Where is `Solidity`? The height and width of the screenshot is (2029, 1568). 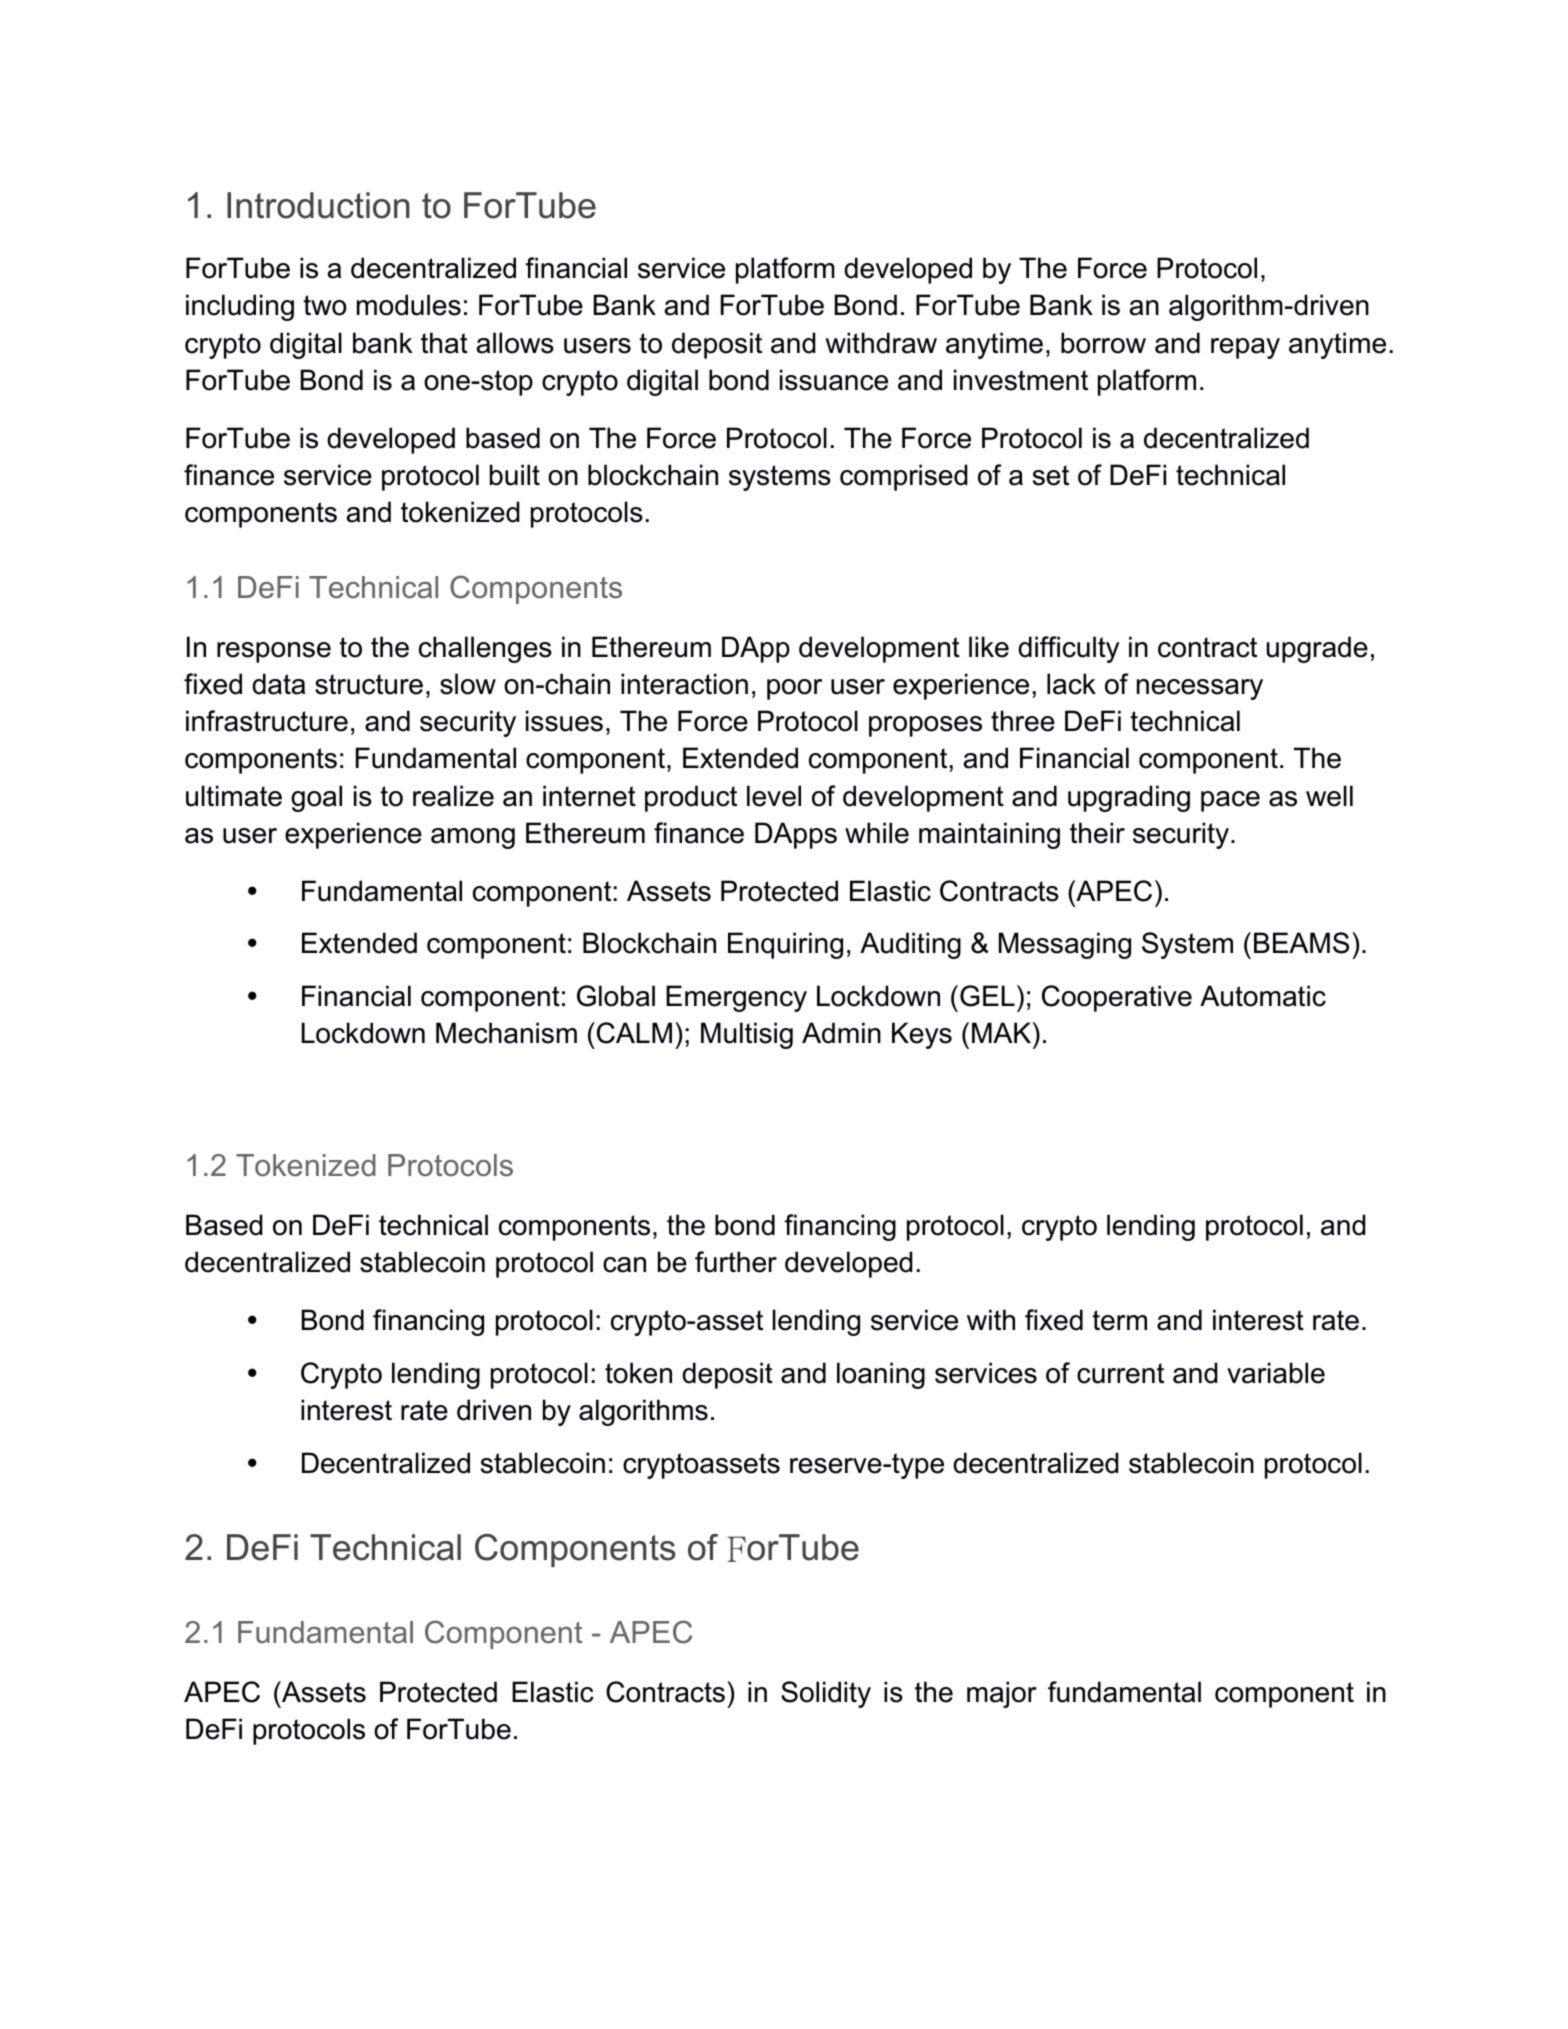
Solidity is located at coordinates (826, 1694).
